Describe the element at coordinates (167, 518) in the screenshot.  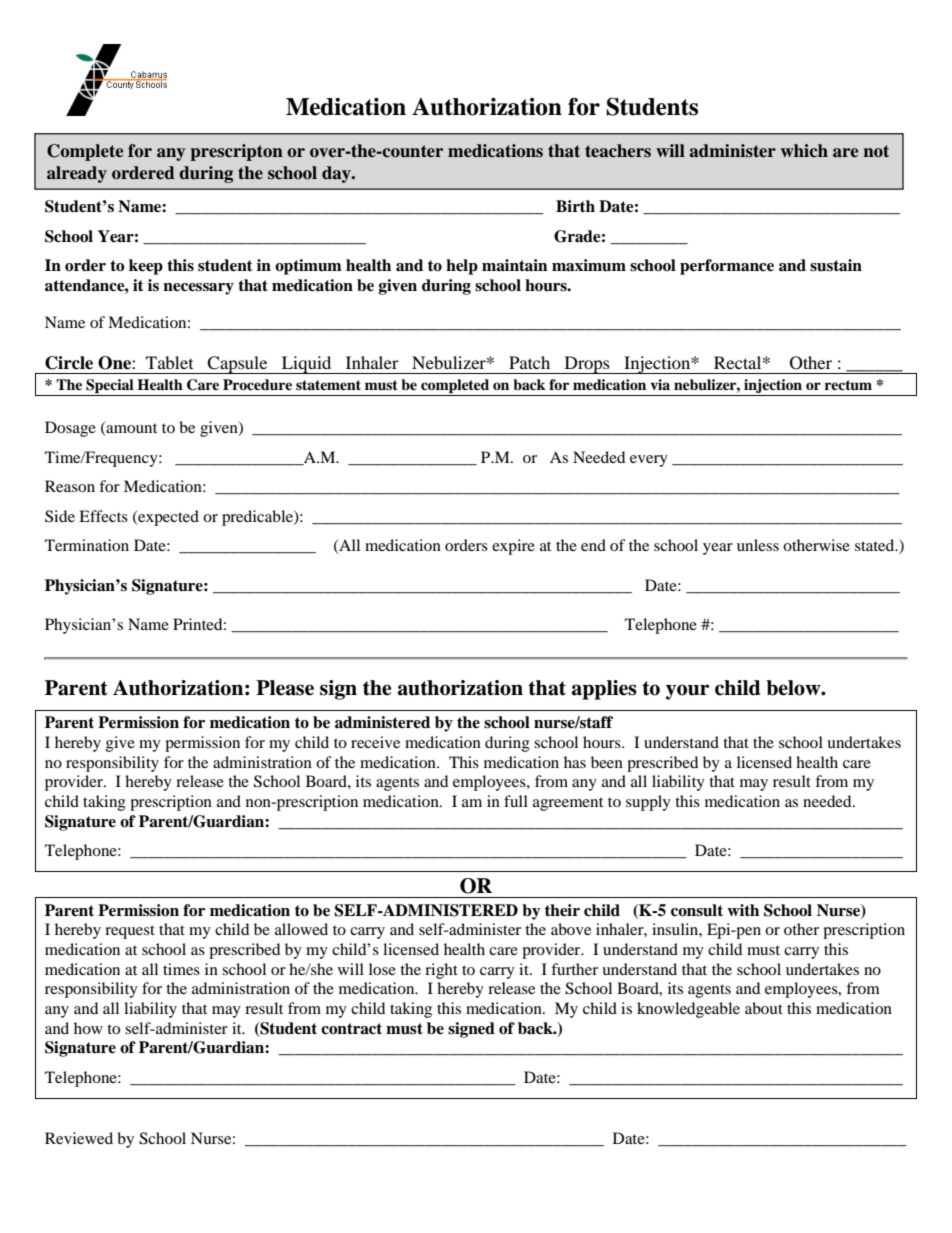
I see `expected` at that location.
